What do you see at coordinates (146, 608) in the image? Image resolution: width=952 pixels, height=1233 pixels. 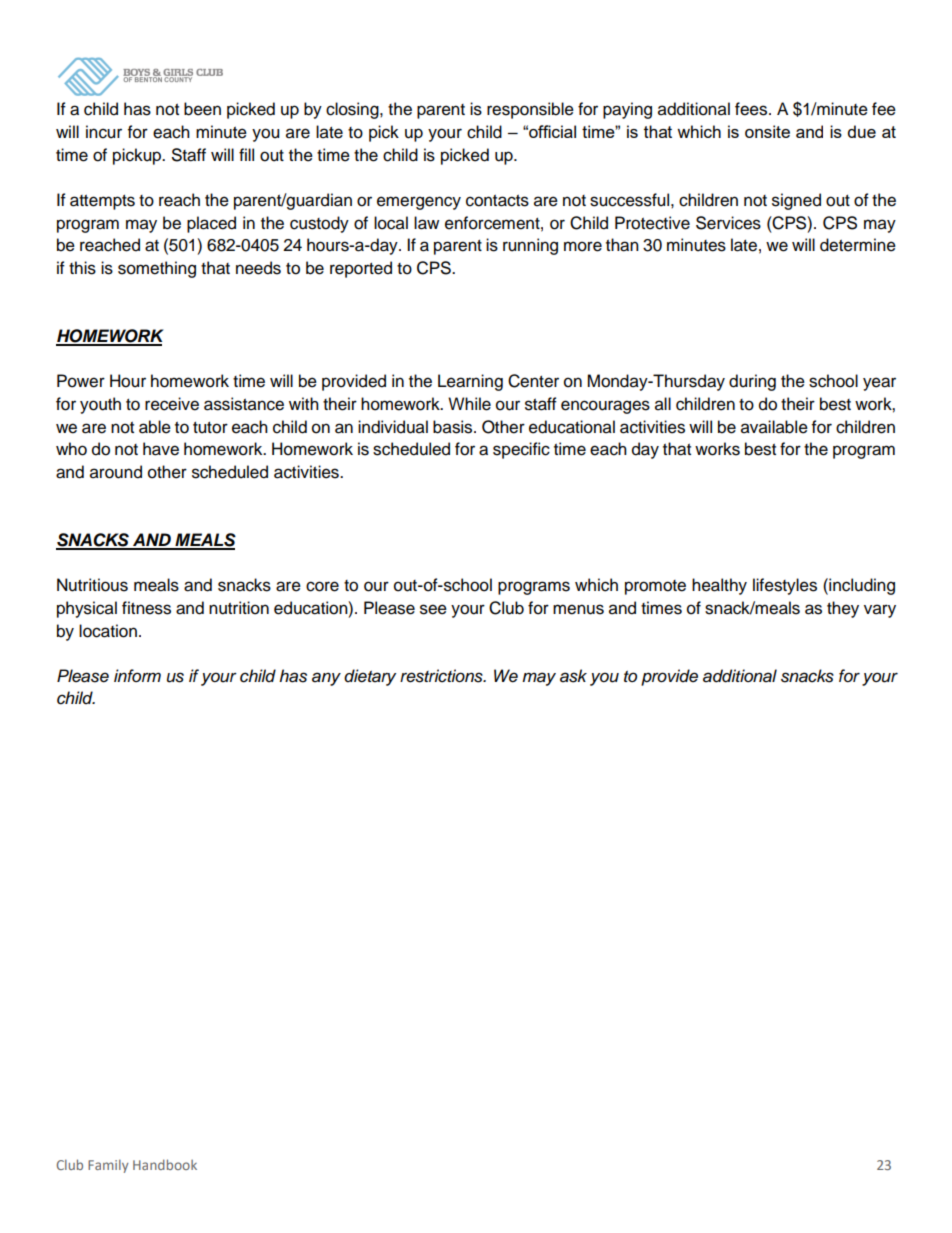 I see `fitness` at bounding box center [146, 608].
